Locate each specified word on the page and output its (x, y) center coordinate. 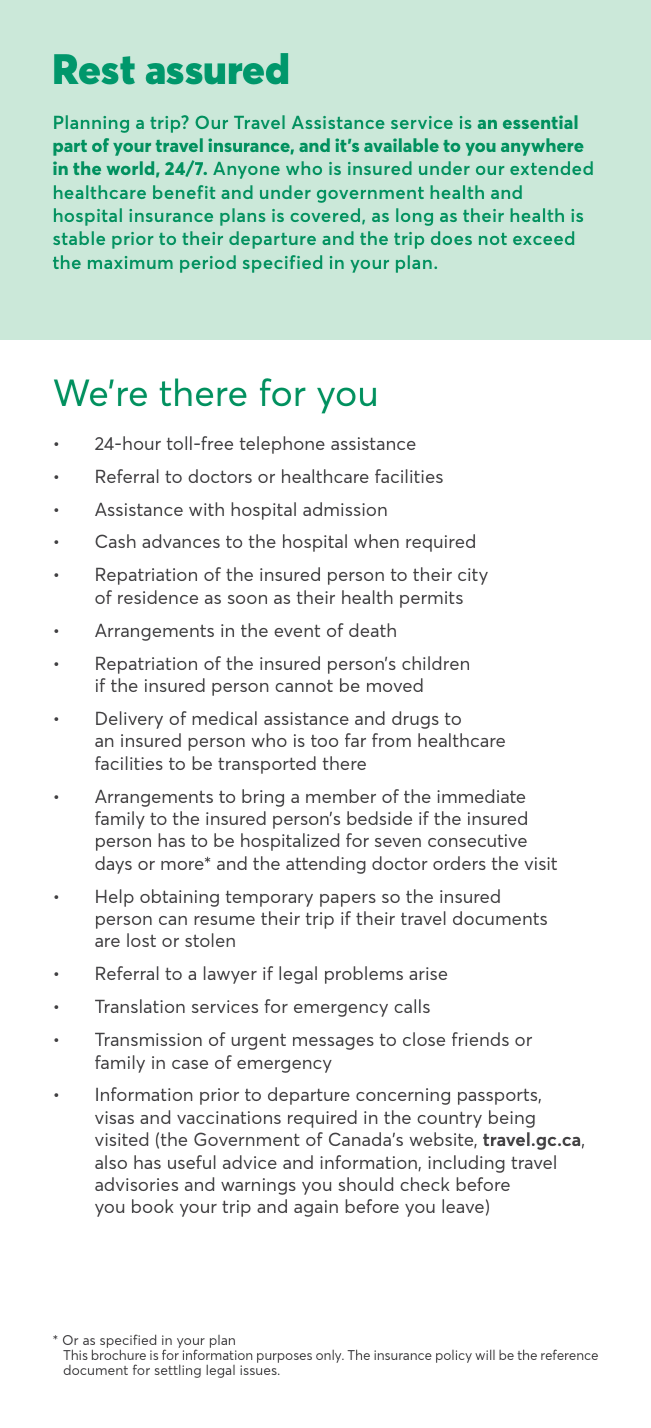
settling (178, 1371)
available (401, 145)
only (330, 1356)
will (485, 1354)
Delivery (129, 720)
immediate (481, 796)
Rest (94, 69)
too (324, 741)
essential (540, 122)
